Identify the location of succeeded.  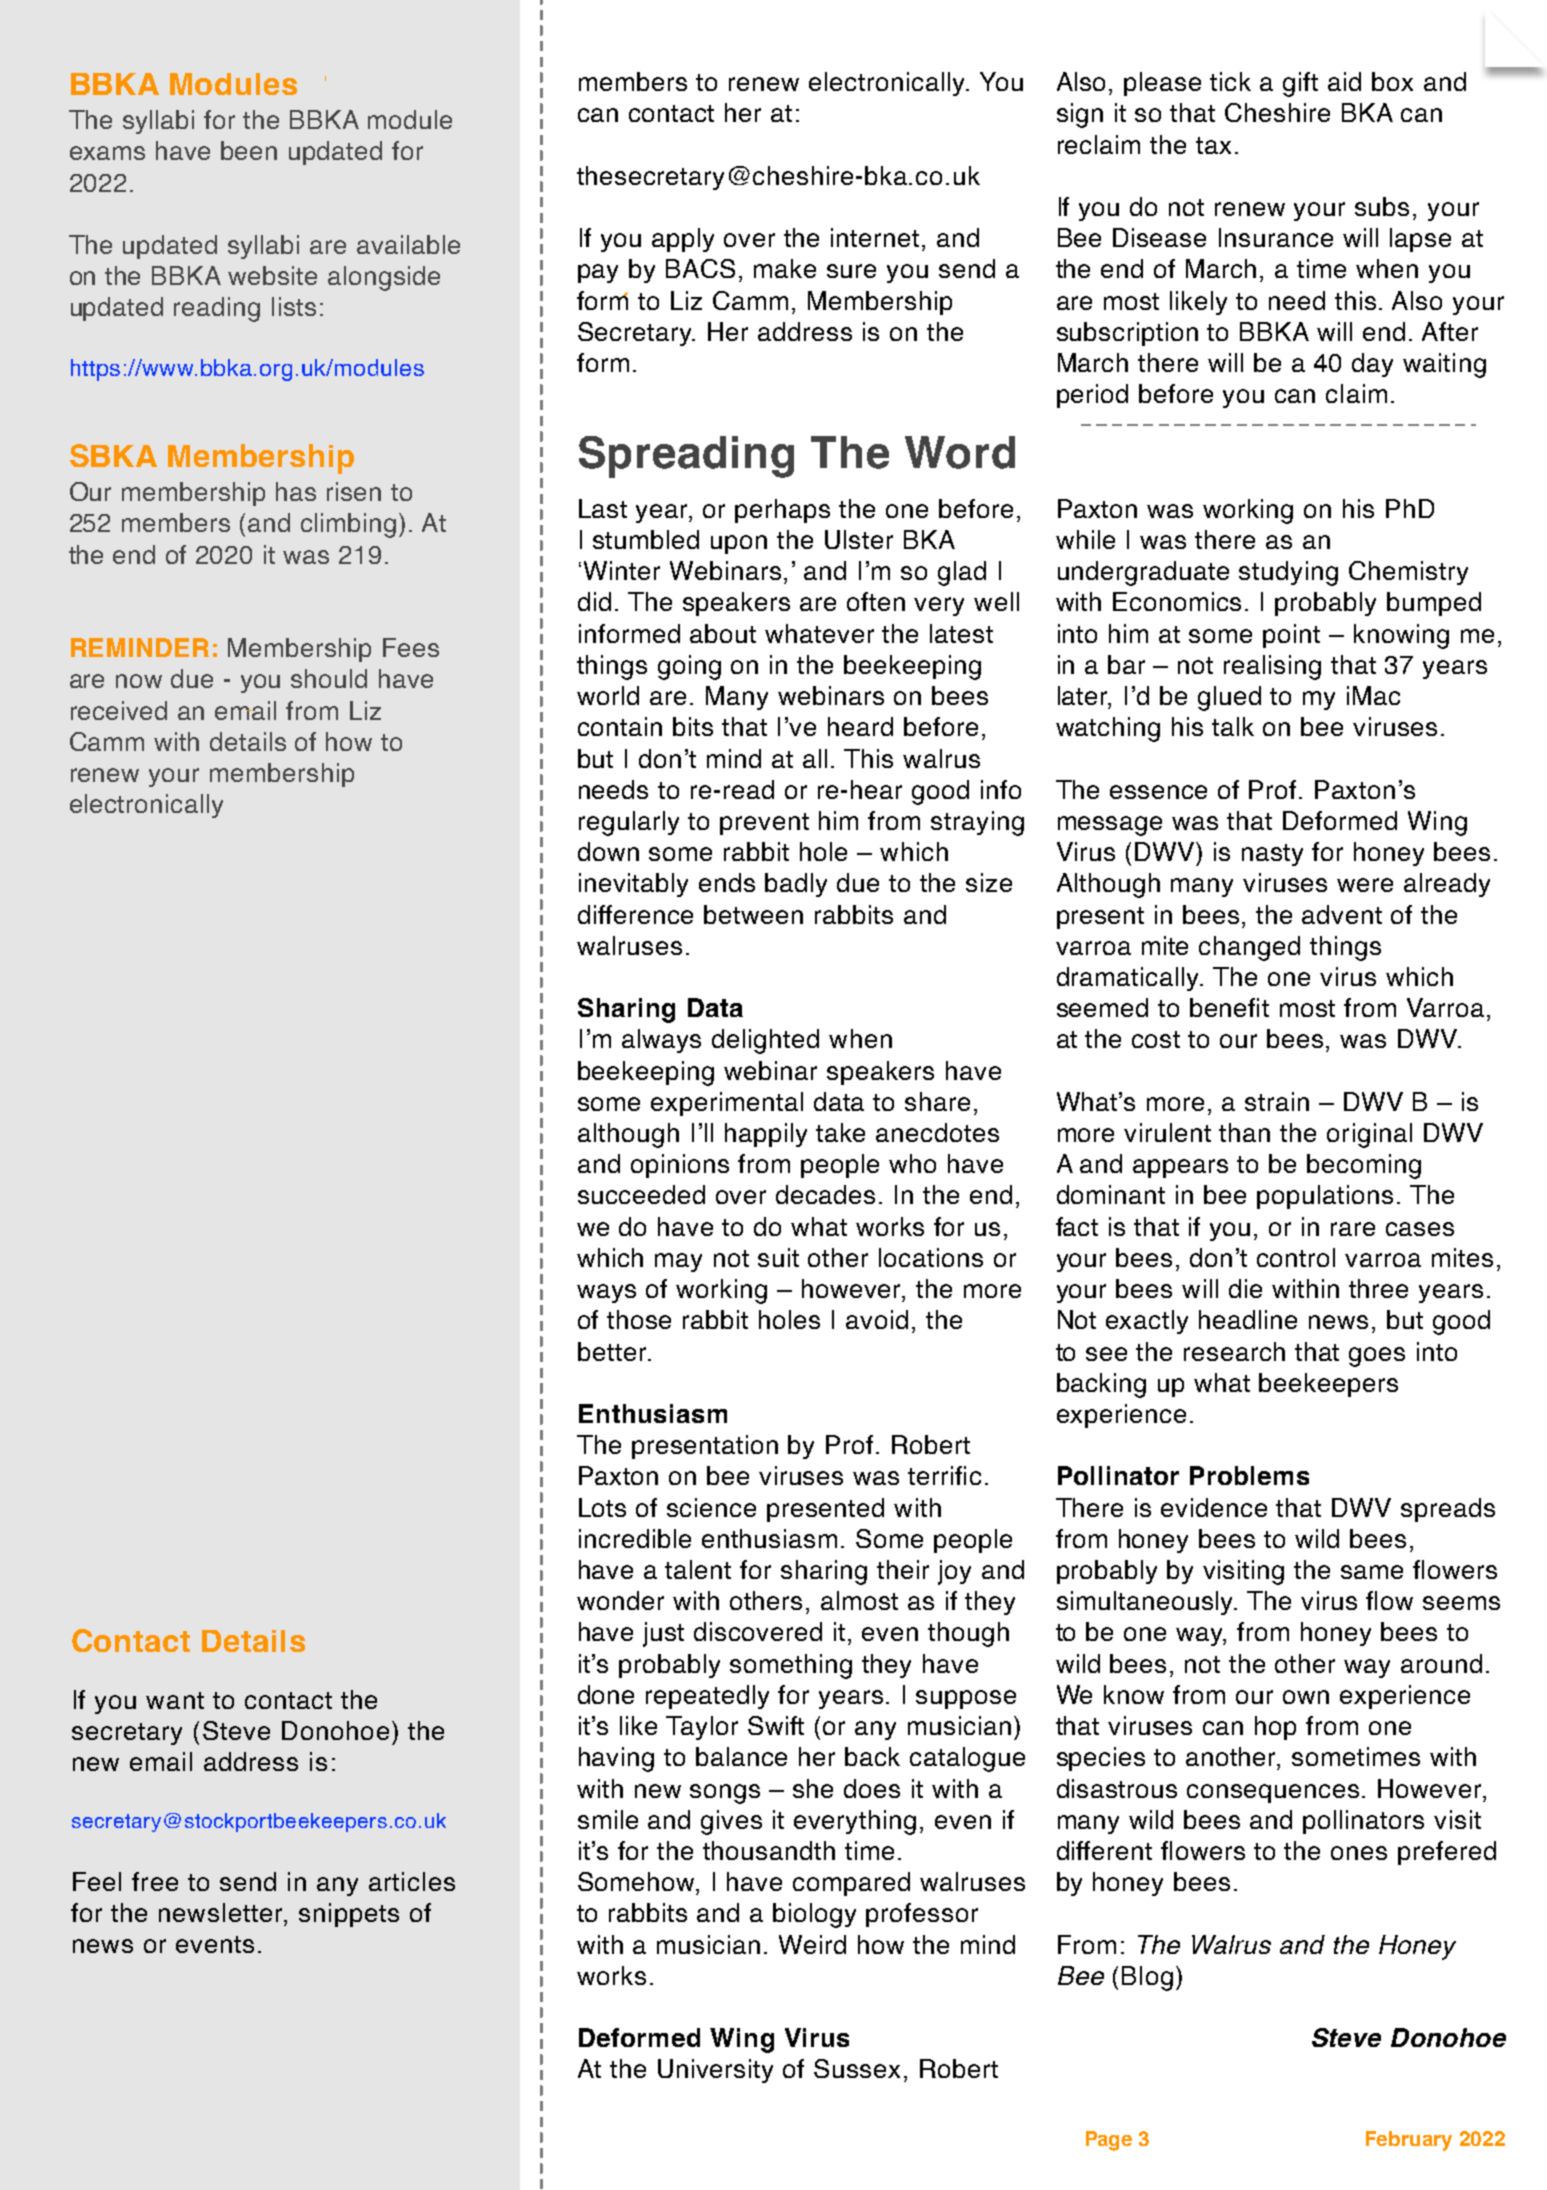
(641, 1194).
